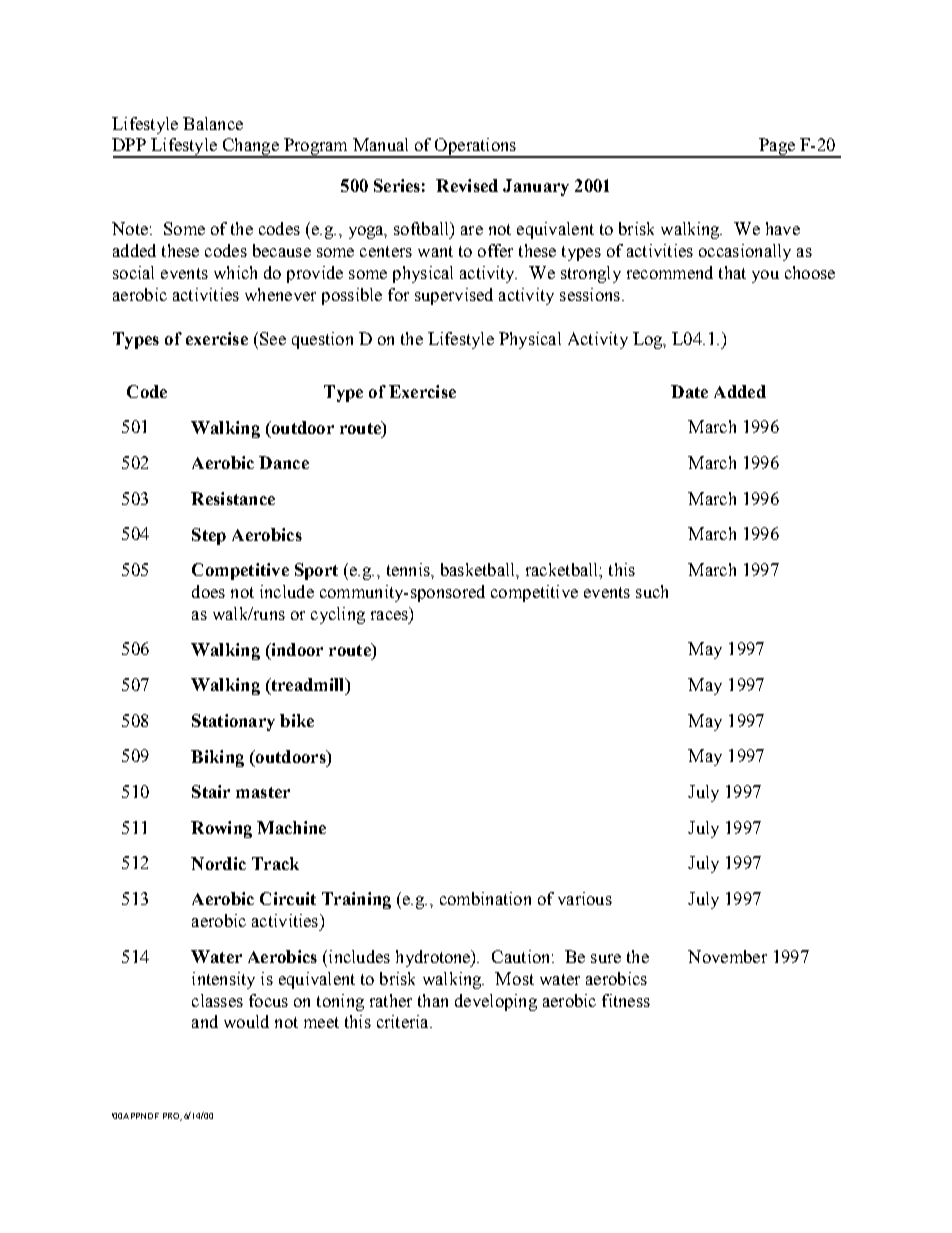 The width and height of the screenshot is (952, 1233). I want to click on such, so click(652, 591).
